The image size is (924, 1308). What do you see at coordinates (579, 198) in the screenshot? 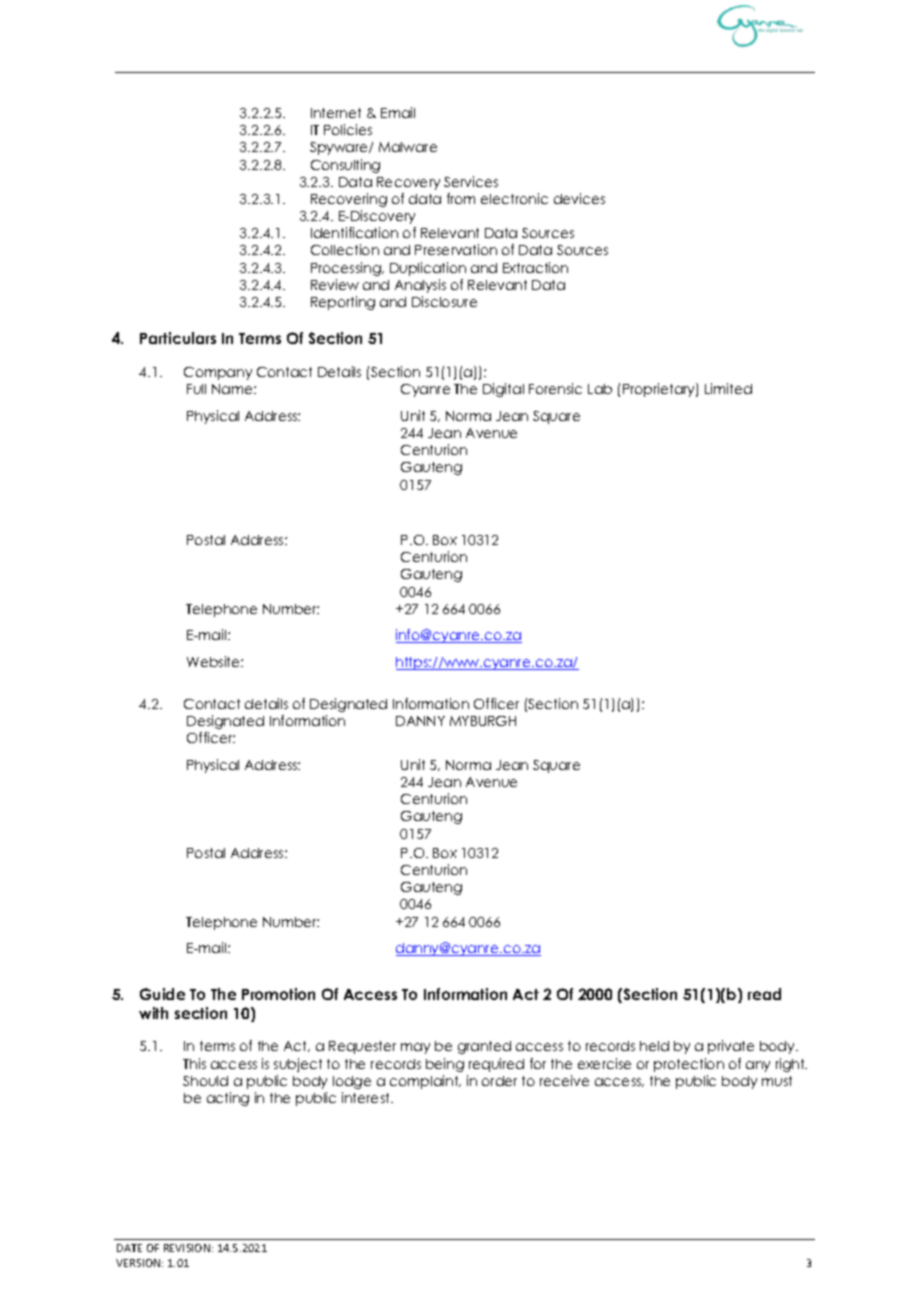
I see `devices` at bounding box center [579, 198].
